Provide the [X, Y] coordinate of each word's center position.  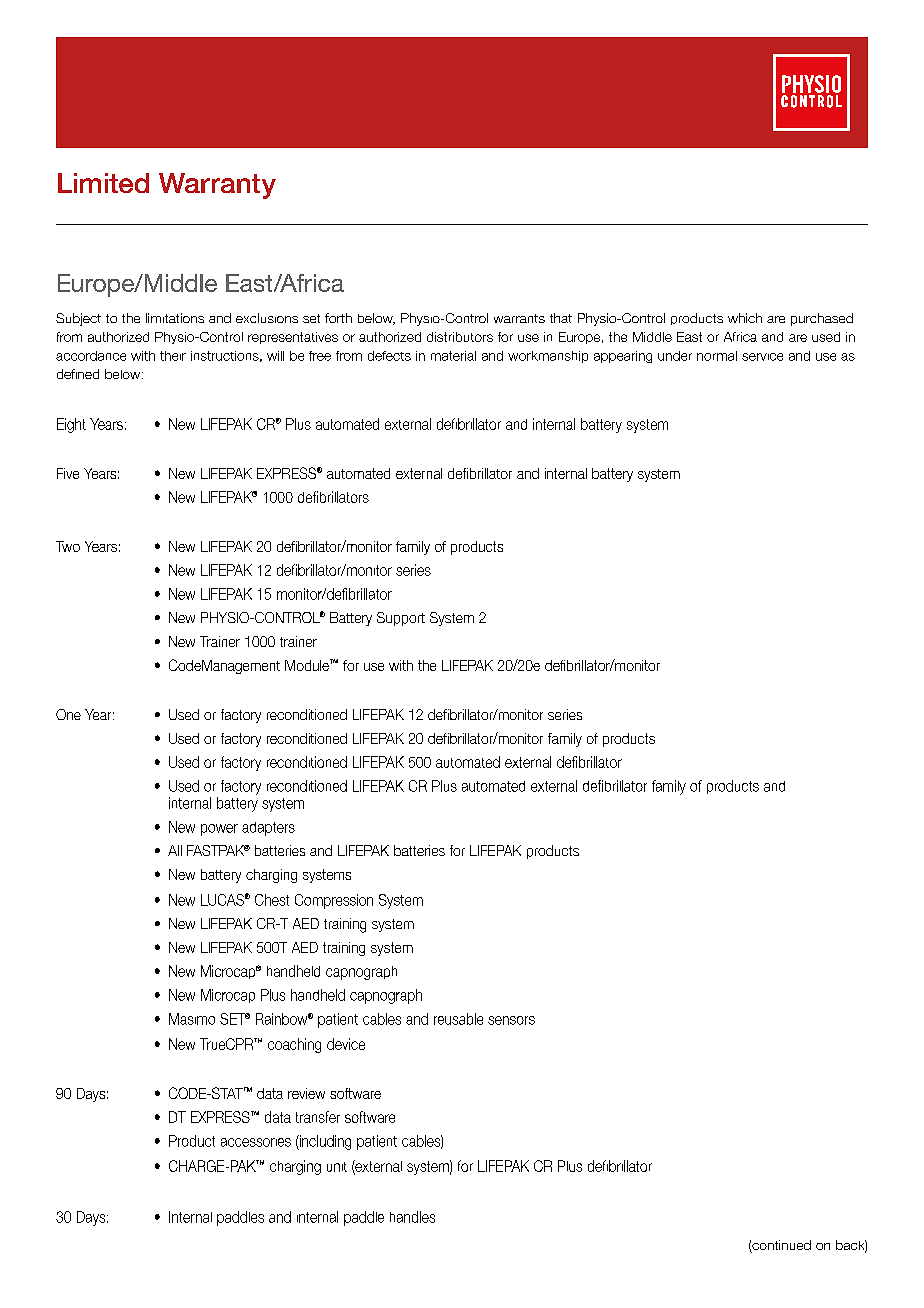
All [175, 850]
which [745, 318]
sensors [511, 1020]
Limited [103, 183]
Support [401, 619]
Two [68, 546]
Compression [334, 901]
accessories [256, 1142]
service [762, 357]
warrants [519, 318]
